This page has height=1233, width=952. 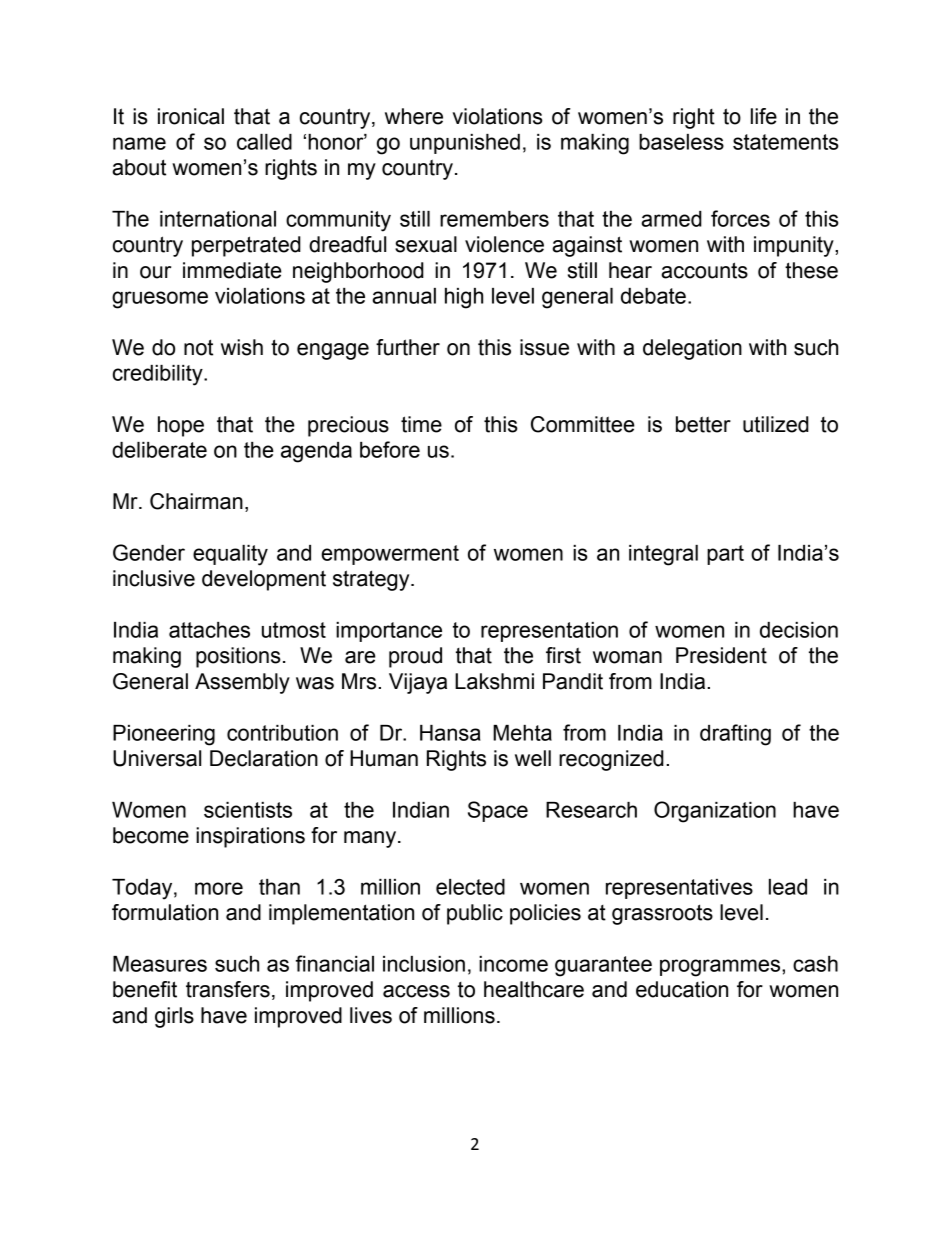 What do you see at coordinates (228, 989) in the page?
I see `transfers` at bounding box center [228, 989].
